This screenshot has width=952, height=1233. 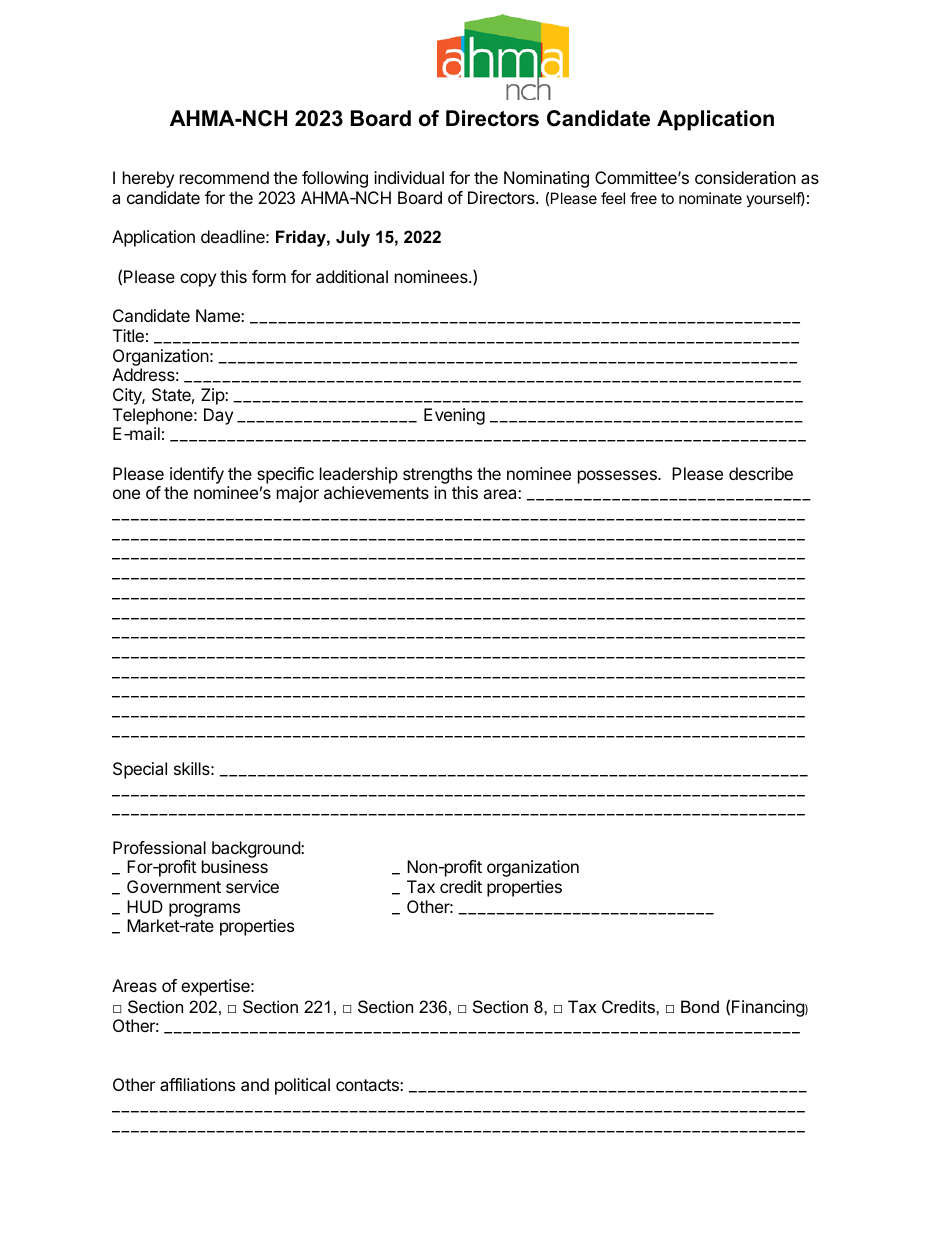 What do you see at coordinates (368, 1085) in the screenshot?
I see `contacts` at bounding box center [368, 1085].
